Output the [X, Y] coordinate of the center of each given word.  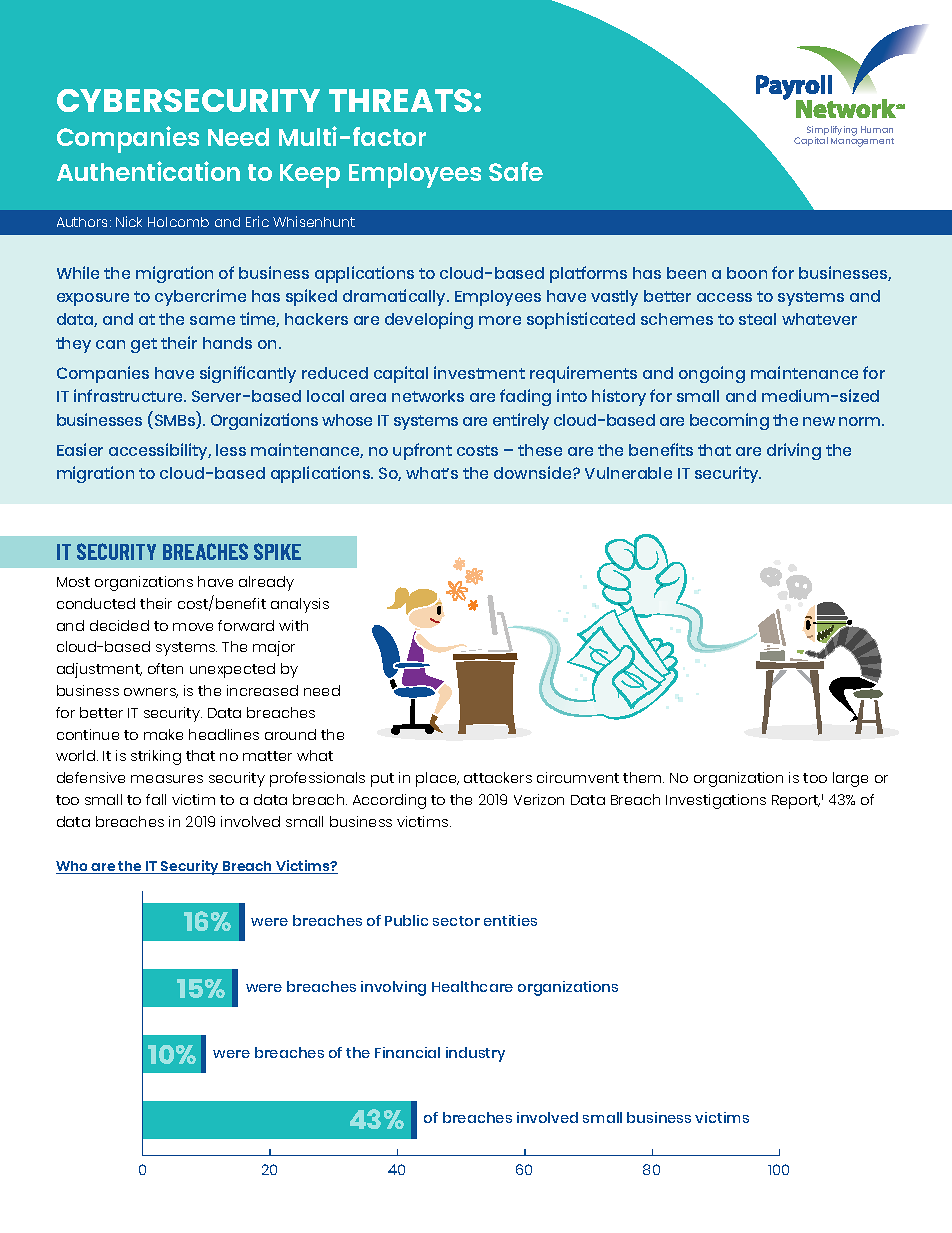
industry [475, 1054]
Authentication [148, 171]
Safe [516, 171]
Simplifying [832, 132]
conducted [96, 603]
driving [794, 451]
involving [393, 988]
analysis [300, 605]
